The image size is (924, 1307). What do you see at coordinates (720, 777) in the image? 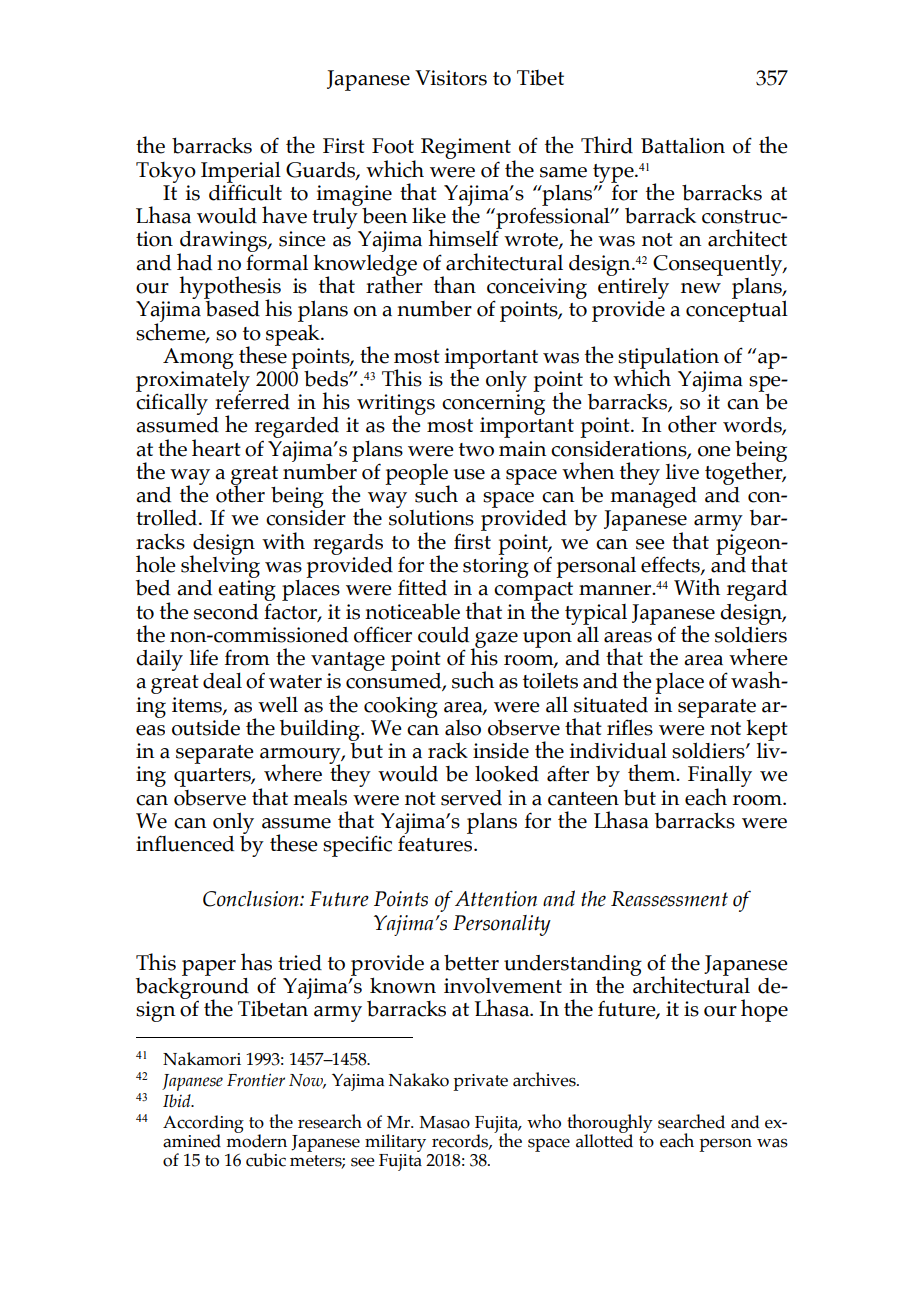
I see `Finally` at bounding box center [720, 777].
